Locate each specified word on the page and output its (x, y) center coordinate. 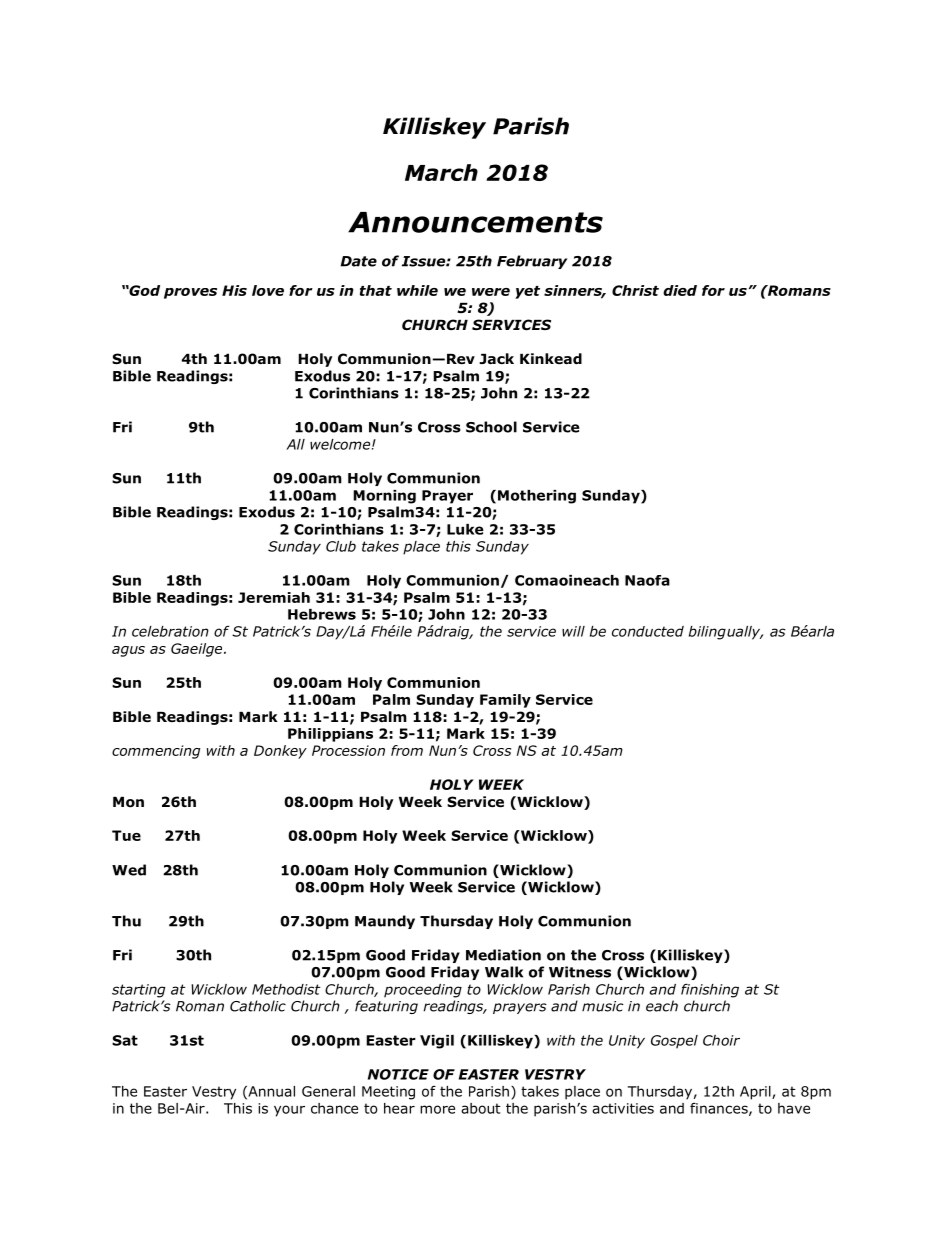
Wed (129, 870)
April (756, 1093)
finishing (710, 990)
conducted (648, 631)
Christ (635, 290)
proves (190, 293)
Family (505, 701)
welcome (340, 444)
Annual (270, 1092)
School (491, 427)
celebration (170, 631)
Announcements (475, 222)
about (481, 1108)
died (680, 290)
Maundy (385, 922)
